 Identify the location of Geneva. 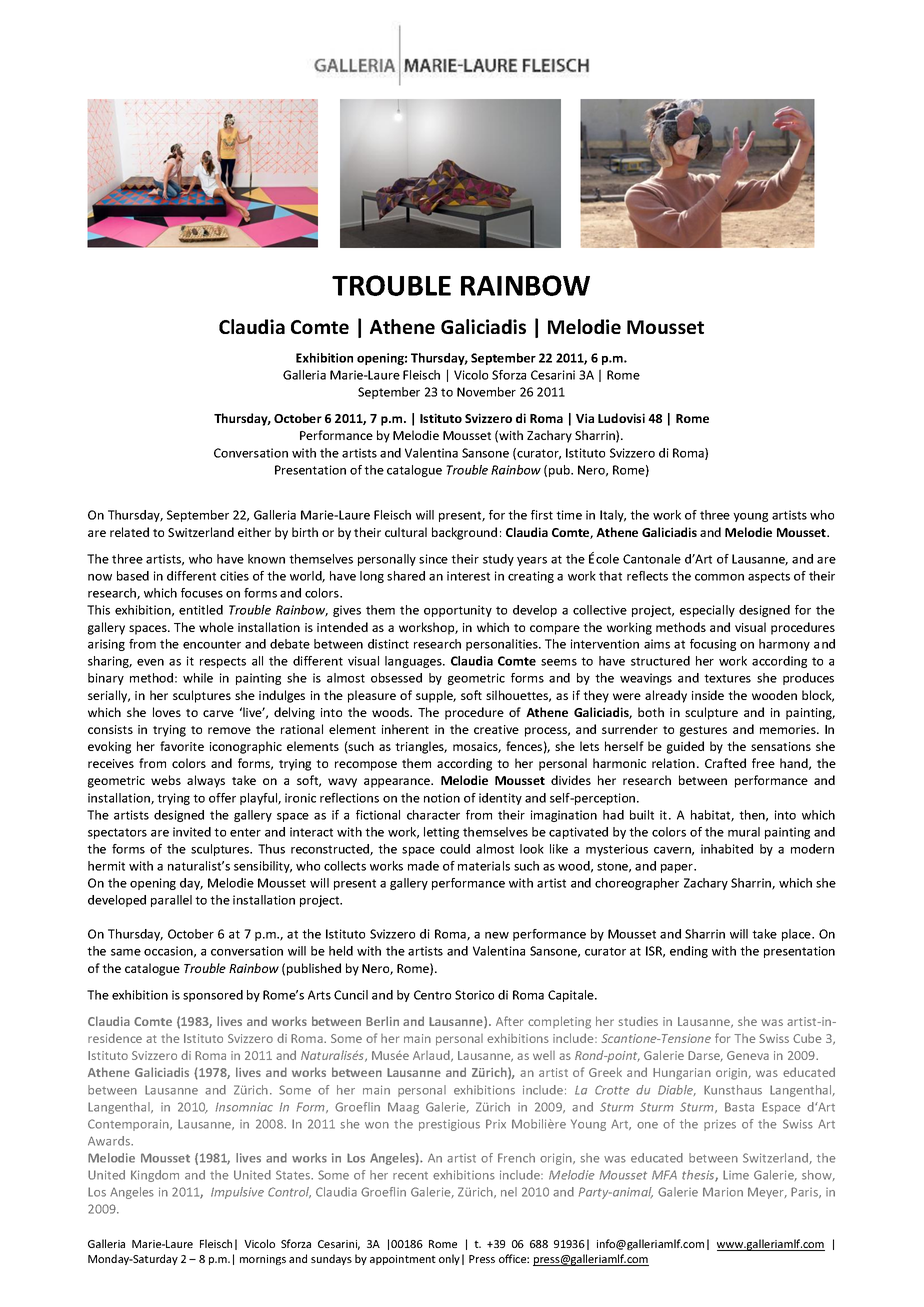
(748, 1055).
